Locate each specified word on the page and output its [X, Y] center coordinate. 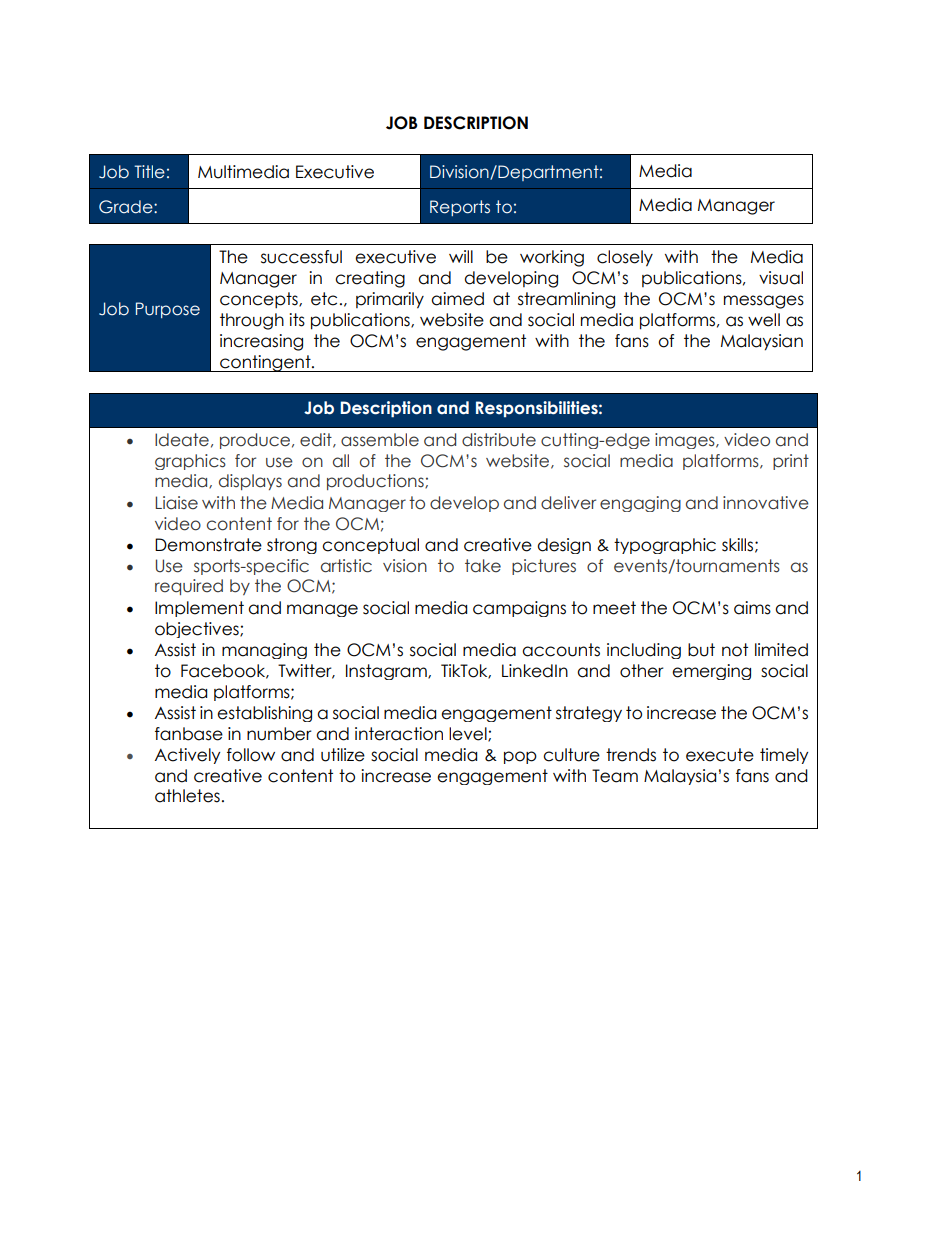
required [189, 587]
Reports [460, 208]
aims [752, 608]
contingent [265, 363]
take [483, 566]
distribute [499, 440]
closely [625, 258]
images [686, 441]
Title [149, 172]
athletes [187, 796]
